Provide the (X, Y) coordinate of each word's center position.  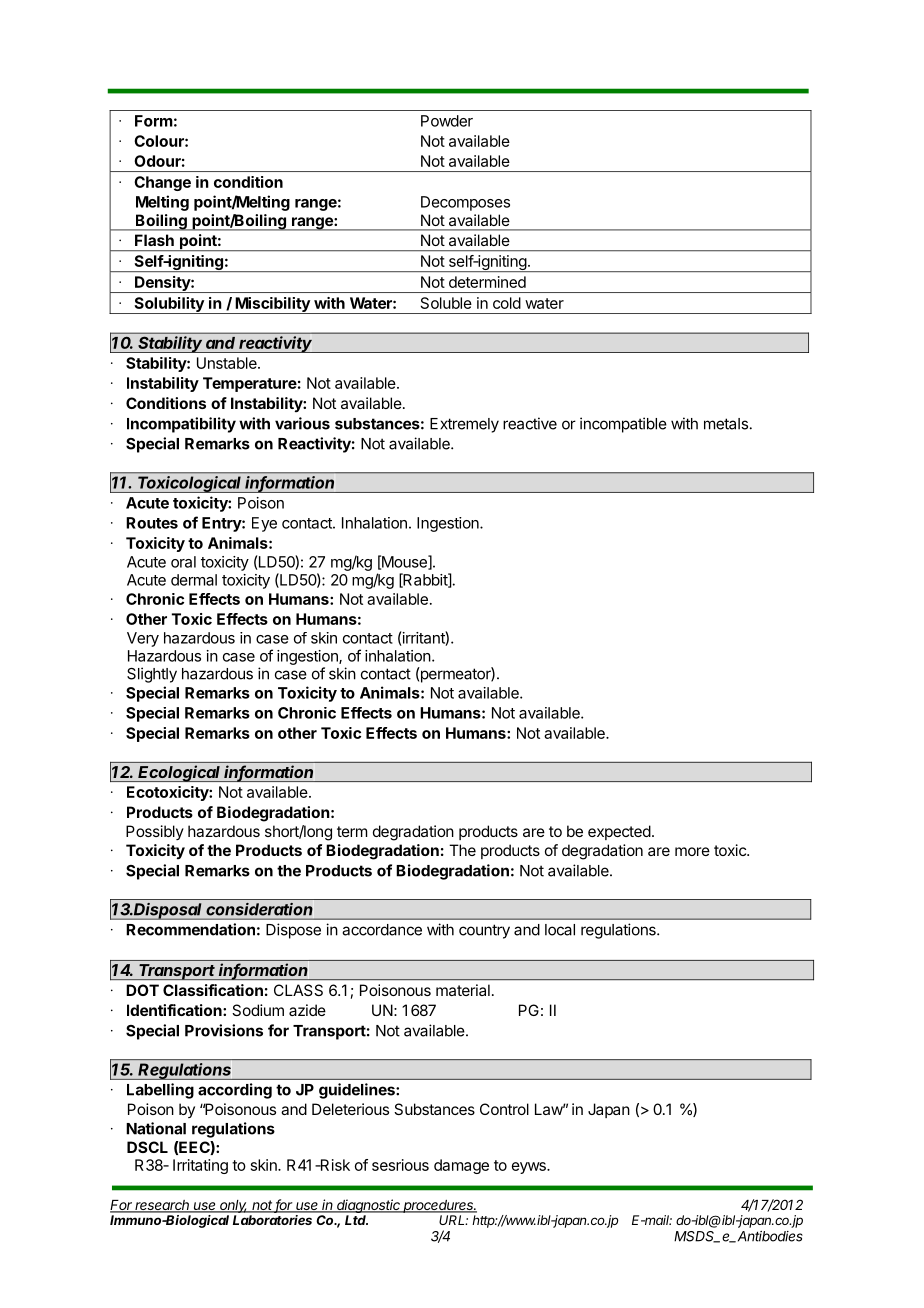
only (233, 1206)
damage (461, 1166)
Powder (447, 121)
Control (504, 1109)
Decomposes (465, 203)
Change (162, 183)
